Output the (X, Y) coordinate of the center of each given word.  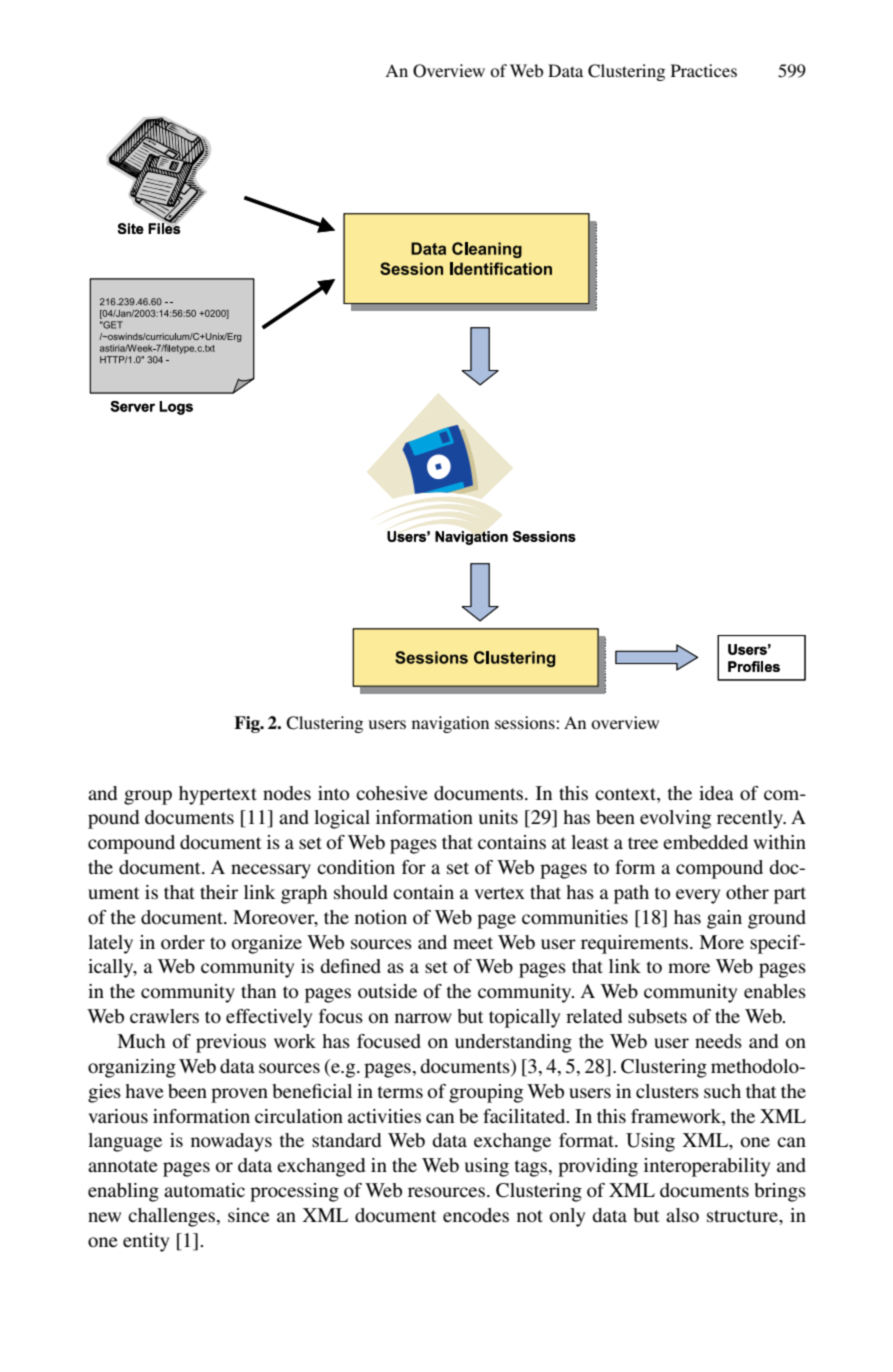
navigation (450, 724)
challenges (171, 1217)
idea (716, 793)
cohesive (392, 793)
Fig (248, 724)
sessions (526, 722)
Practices (704, 70)
